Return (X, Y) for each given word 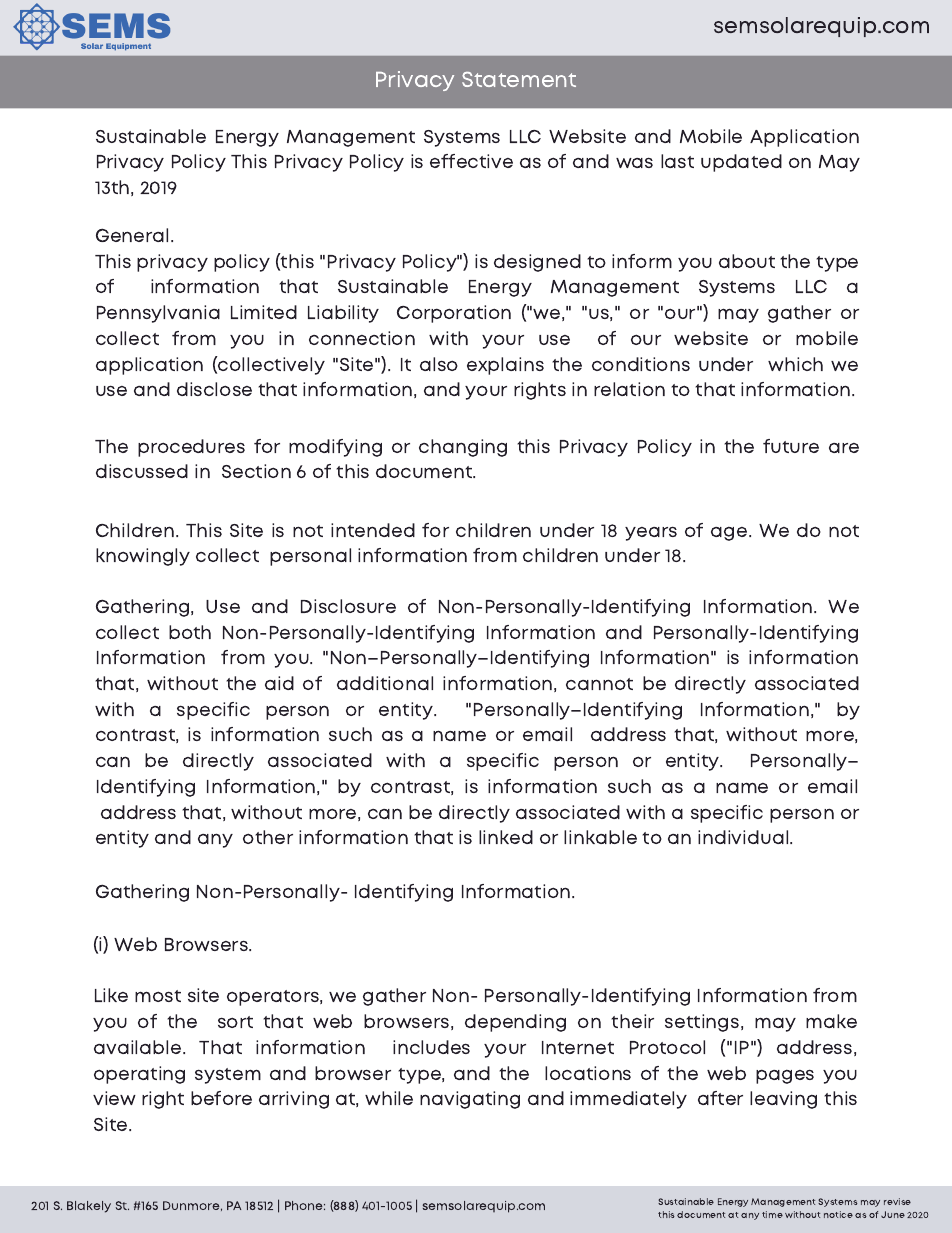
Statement (519, 79)
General (134, 235)
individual (744, 837)
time (772, 1214)
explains (505, 366)
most (158, 996)
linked (506, 837)
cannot (599, 684)
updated (741, 163)
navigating (470, 1100)
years (651, 533)
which (795, 364)
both (190, 632)
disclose (214, 389)
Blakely (89, 1207)
